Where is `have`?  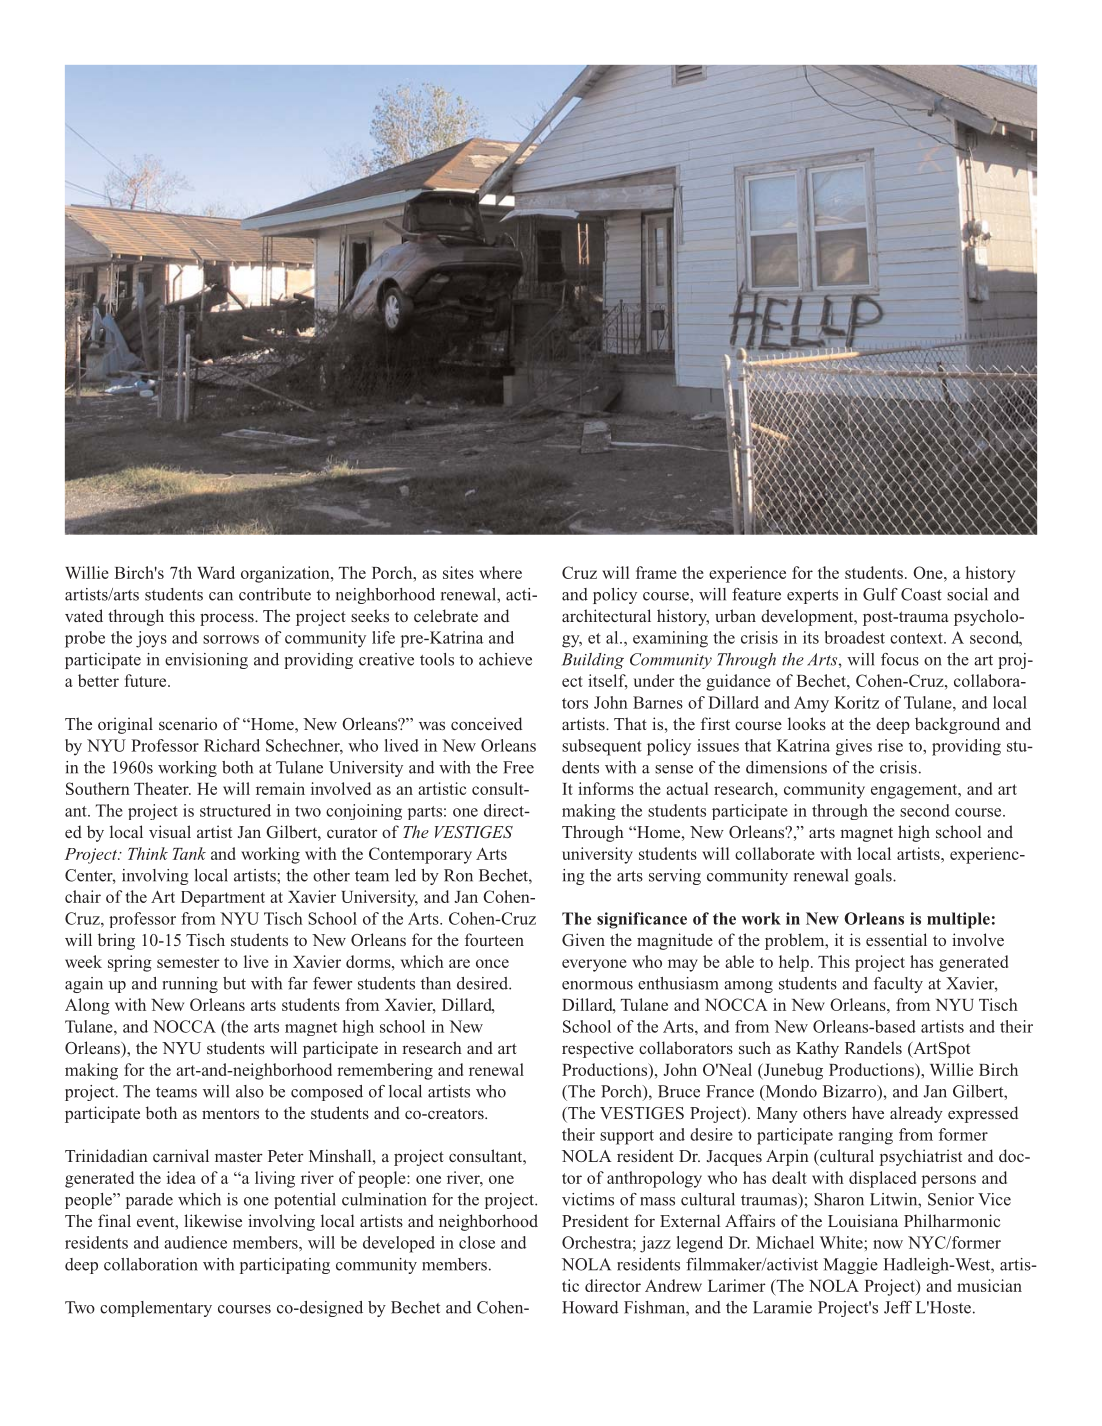
have is located at coordinates (868, 1112).
